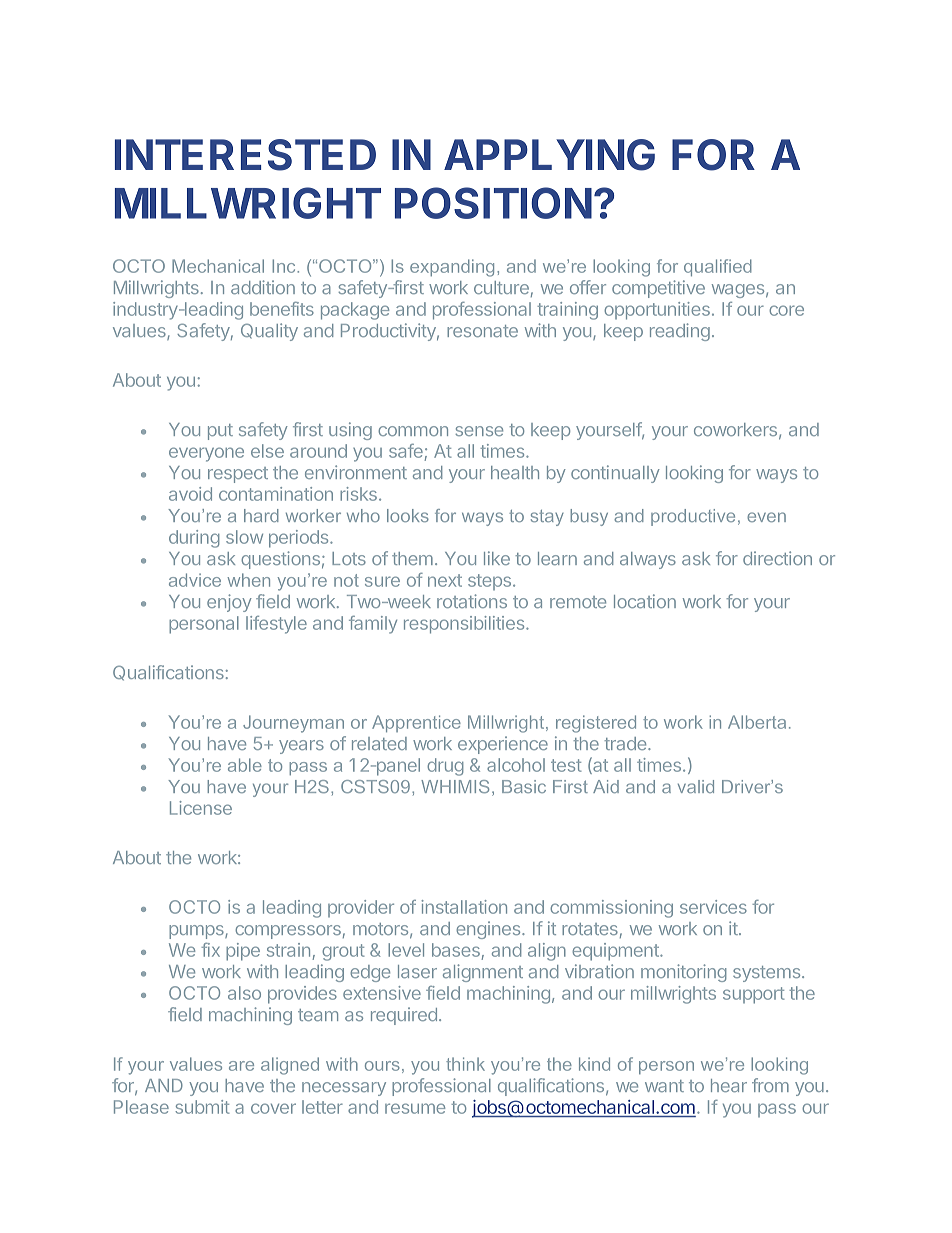 The height and width of the document is (1233, 952). What do you see at coordinates (549, 155) in the document?
I see `APPLYING` at bounding box center [549, 155].
